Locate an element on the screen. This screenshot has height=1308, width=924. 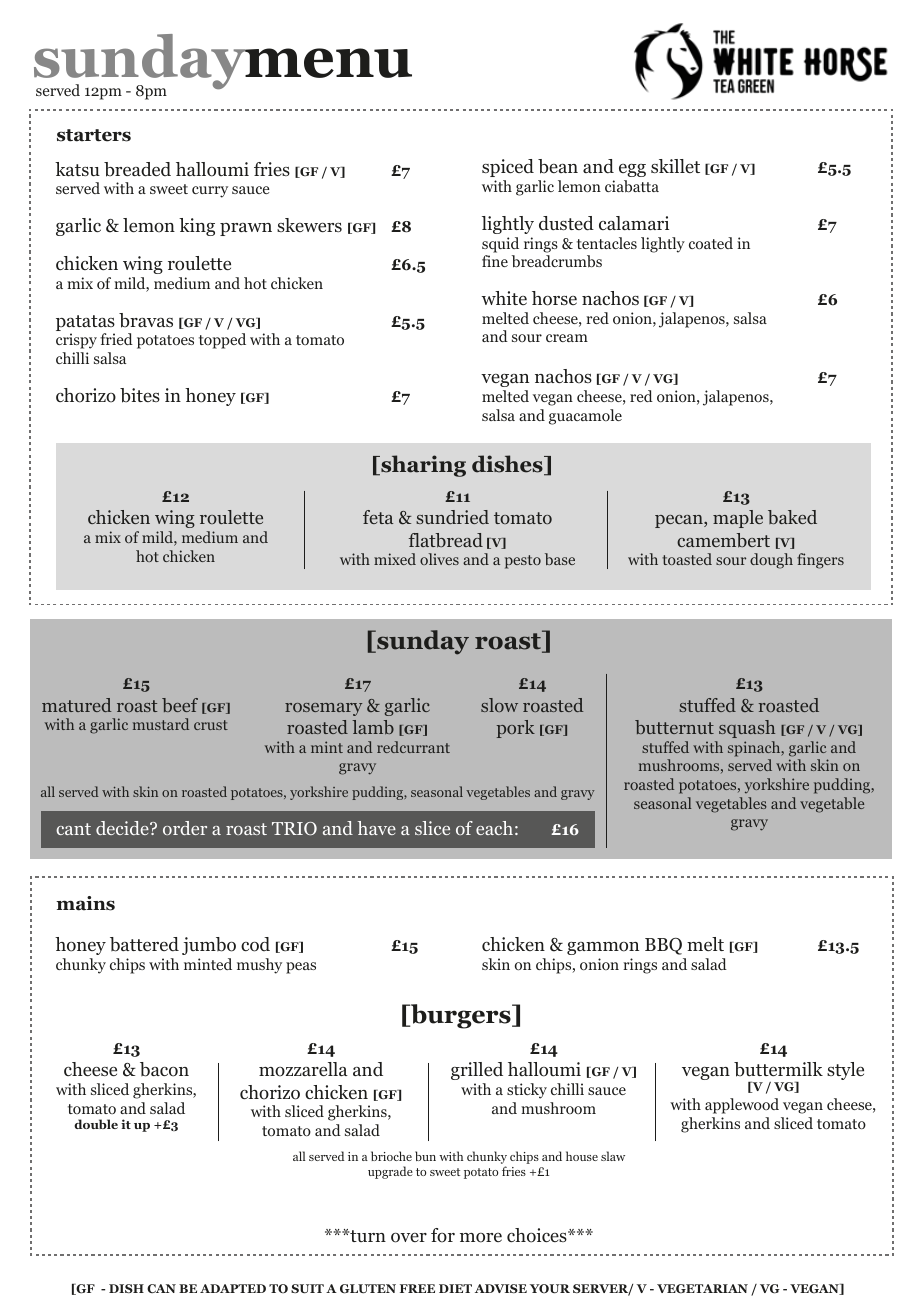
sharing is located at coordinates (422, 466).
